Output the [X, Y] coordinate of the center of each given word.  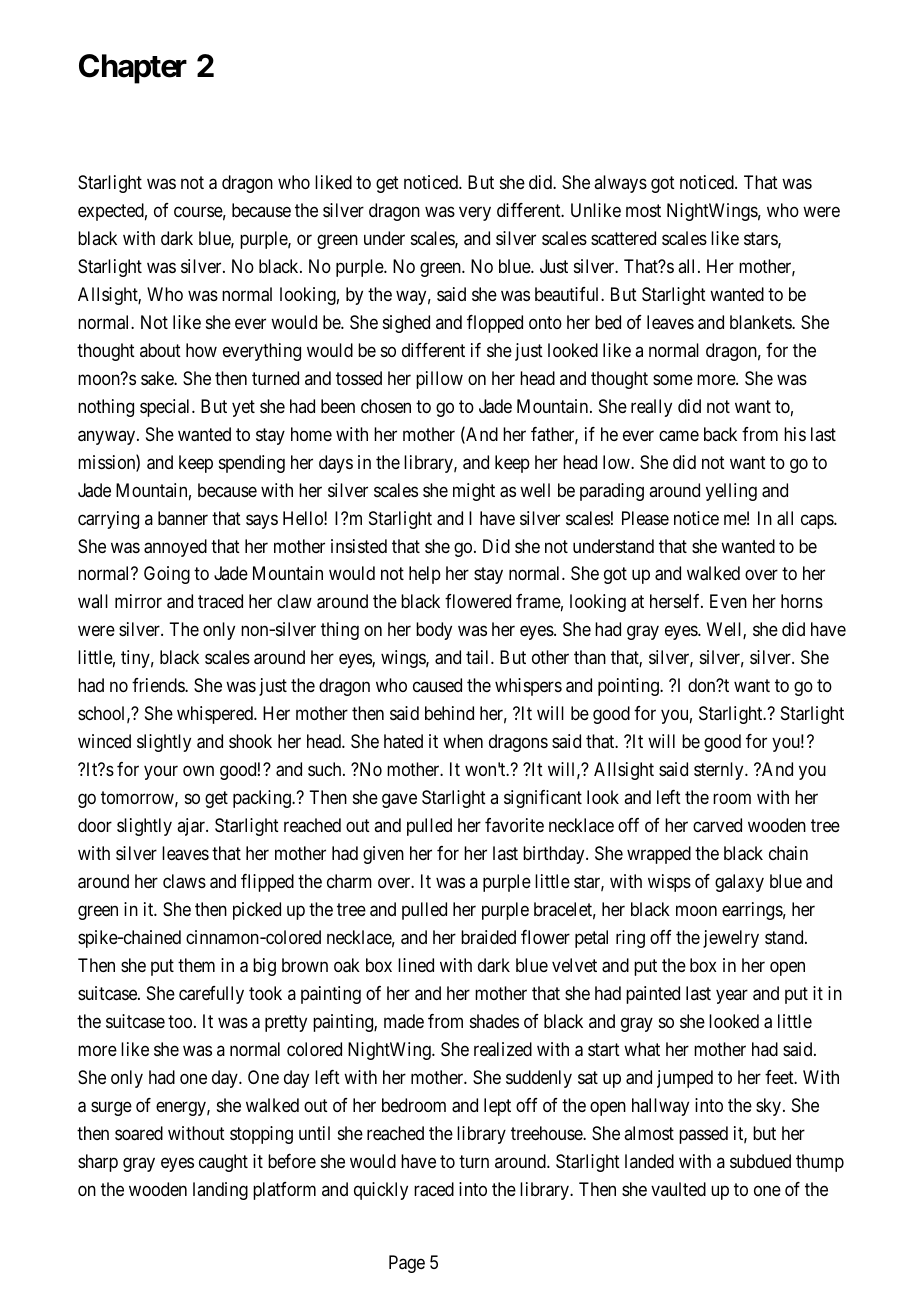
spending [252, 464]
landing [220, 1191]
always [620, 184]
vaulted [678, 1189]
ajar [192, 827]
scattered [623, 238]
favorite [514, 825]
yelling [731, 492]
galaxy [739, 883]
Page [407, 1264]
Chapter [133, 69]
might [474, 492]
